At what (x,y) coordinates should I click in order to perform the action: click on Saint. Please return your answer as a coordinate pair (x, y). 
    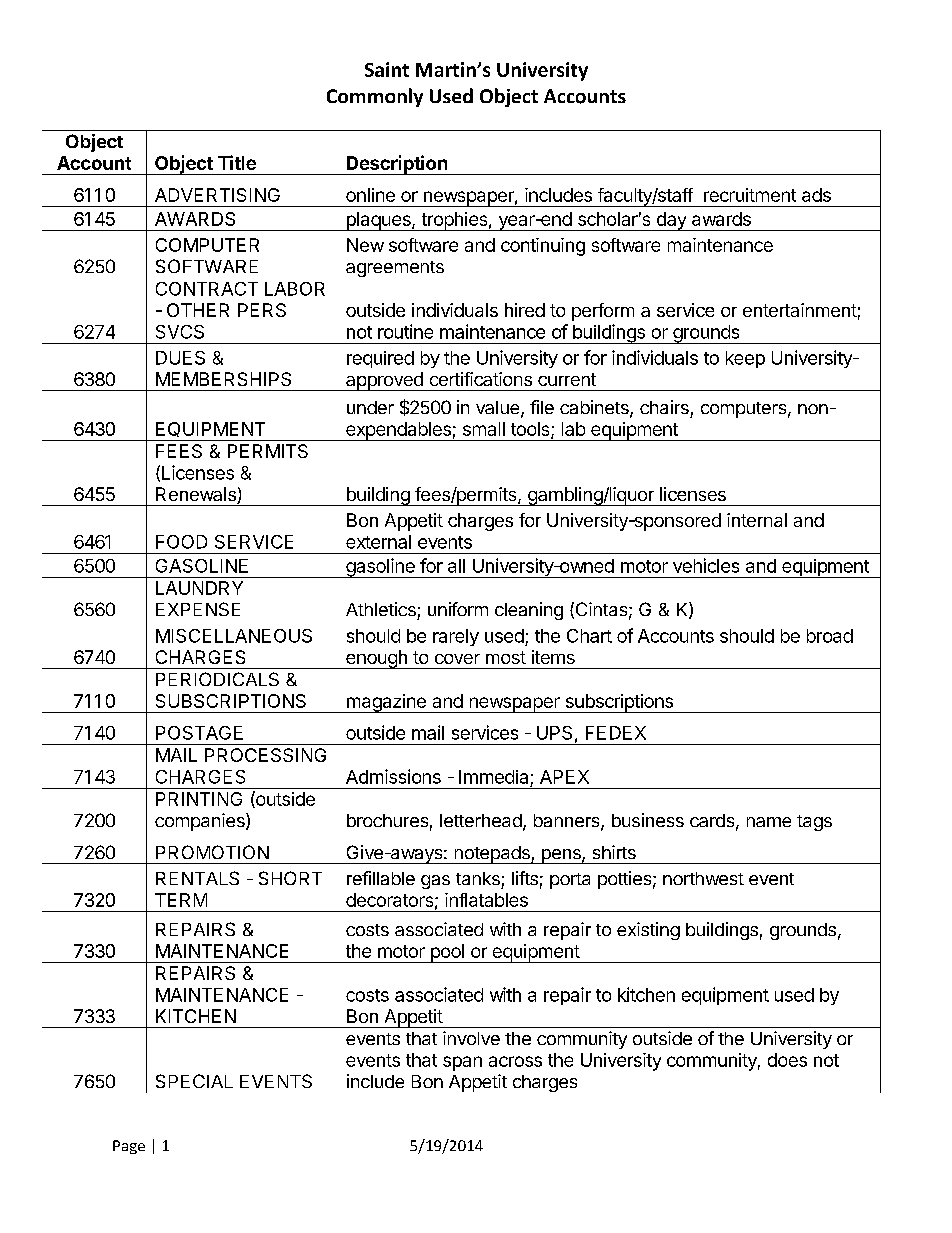
    Looking at the image, I should click on (387, 69).
